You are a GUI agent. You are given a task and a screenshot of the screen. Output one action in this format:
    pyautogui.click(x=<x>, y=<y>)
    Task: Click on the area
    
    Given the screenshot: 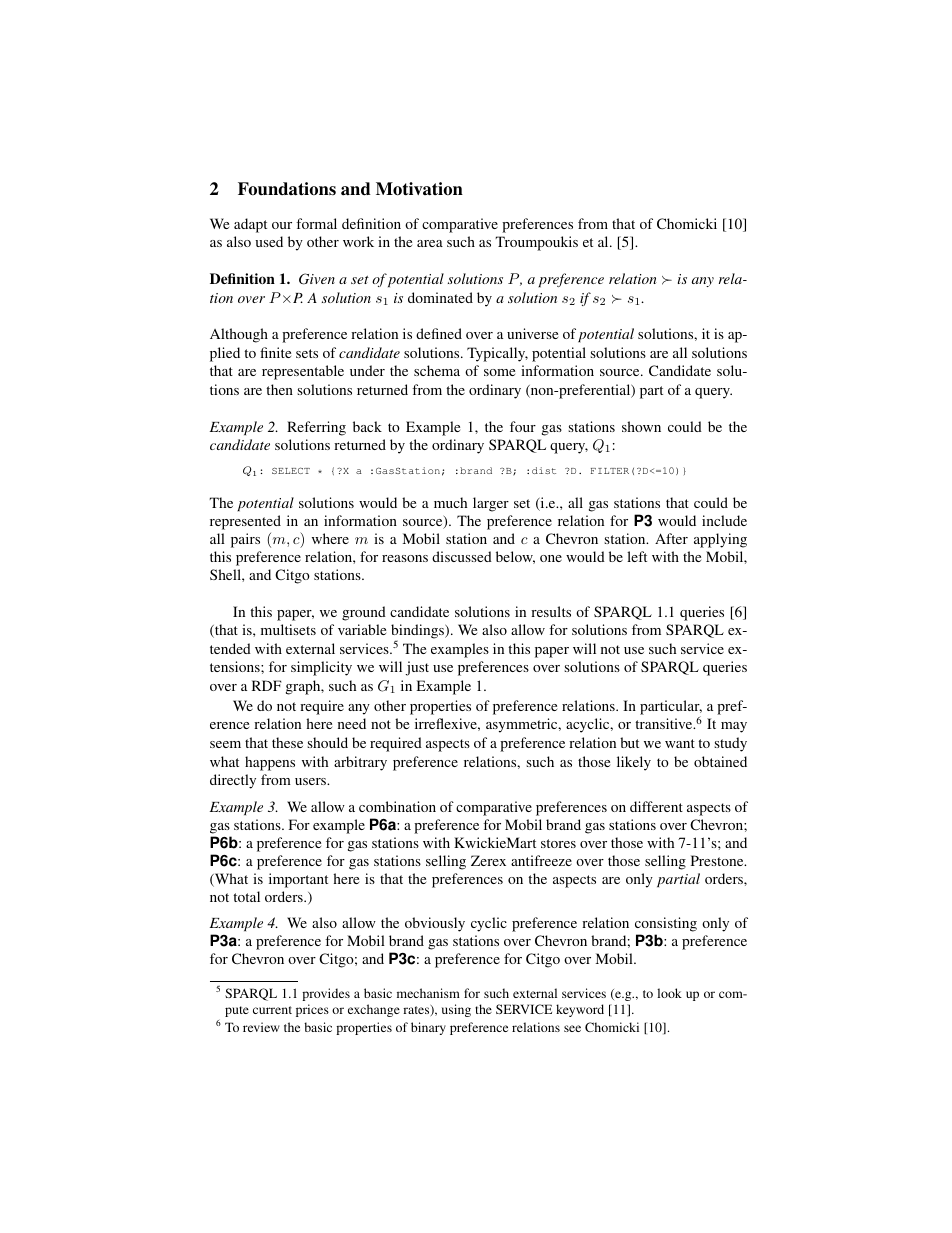 What is the action you would take?
    pyautogui.click(x=430, y=243)
